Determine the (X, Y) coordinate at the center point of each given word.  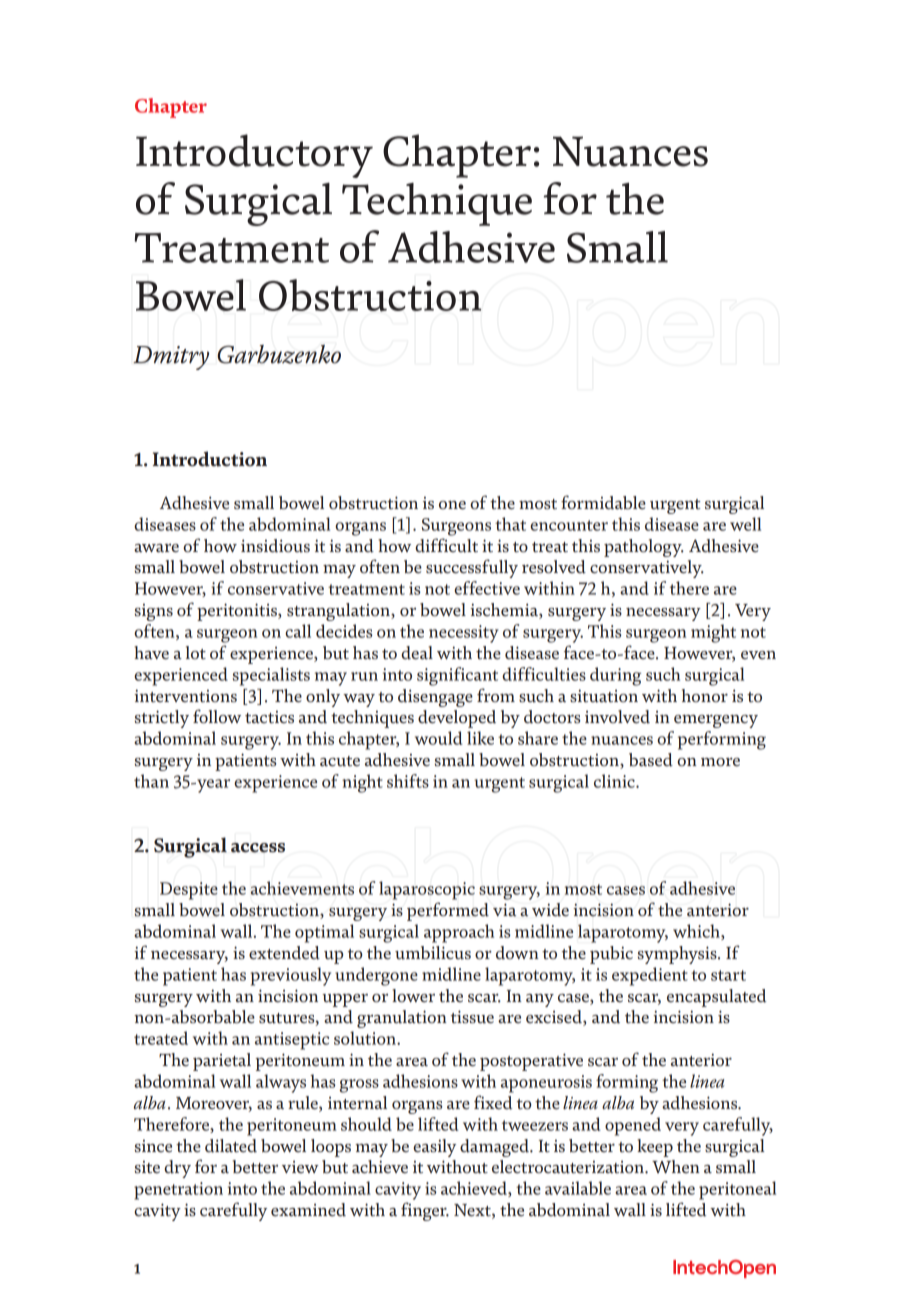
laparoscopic (427, 890)
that (510, 524)
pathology (644, 548)
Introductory (254, 156)
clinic (615, 781)
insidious (275, 546)
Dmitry (171, 358)
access (258, 848)
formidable (603, 502)
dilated (231, 1146)
